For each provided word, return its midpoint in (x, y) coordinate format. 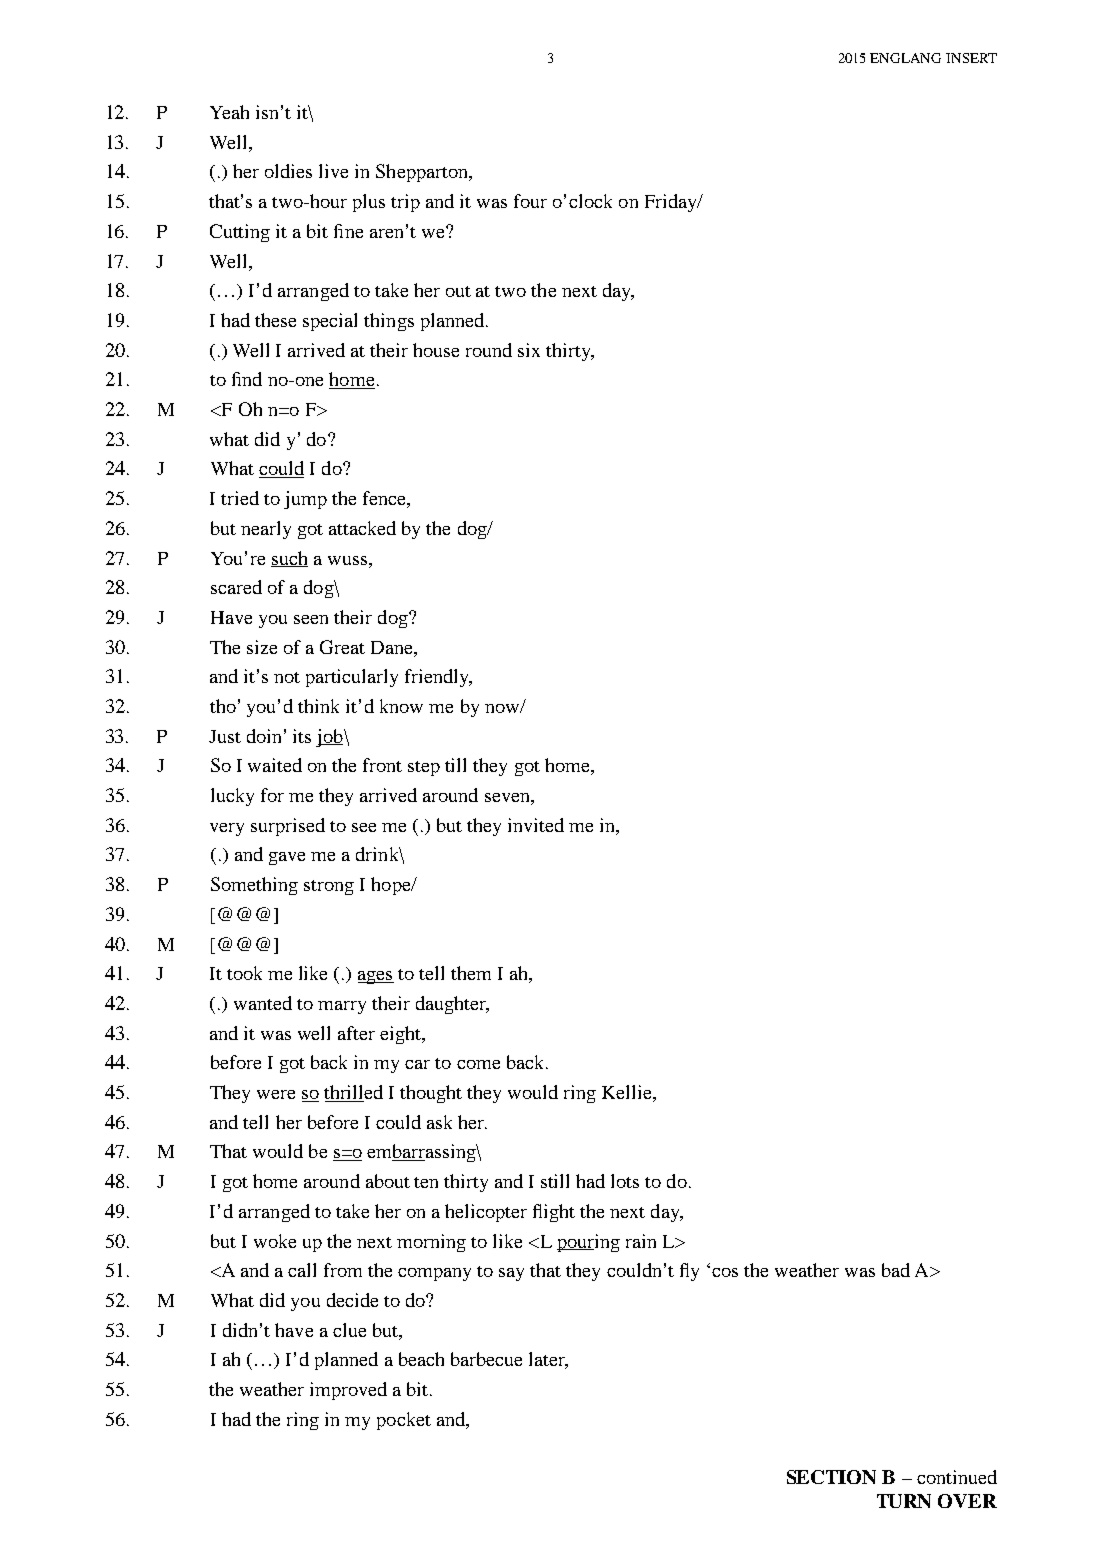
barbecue (486, 1359)
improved (348, 1391)
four (530, 201)
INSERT (971, 58)
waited (275, 765)
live (333, 171)
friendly (438, 678)
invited (536, 825)
